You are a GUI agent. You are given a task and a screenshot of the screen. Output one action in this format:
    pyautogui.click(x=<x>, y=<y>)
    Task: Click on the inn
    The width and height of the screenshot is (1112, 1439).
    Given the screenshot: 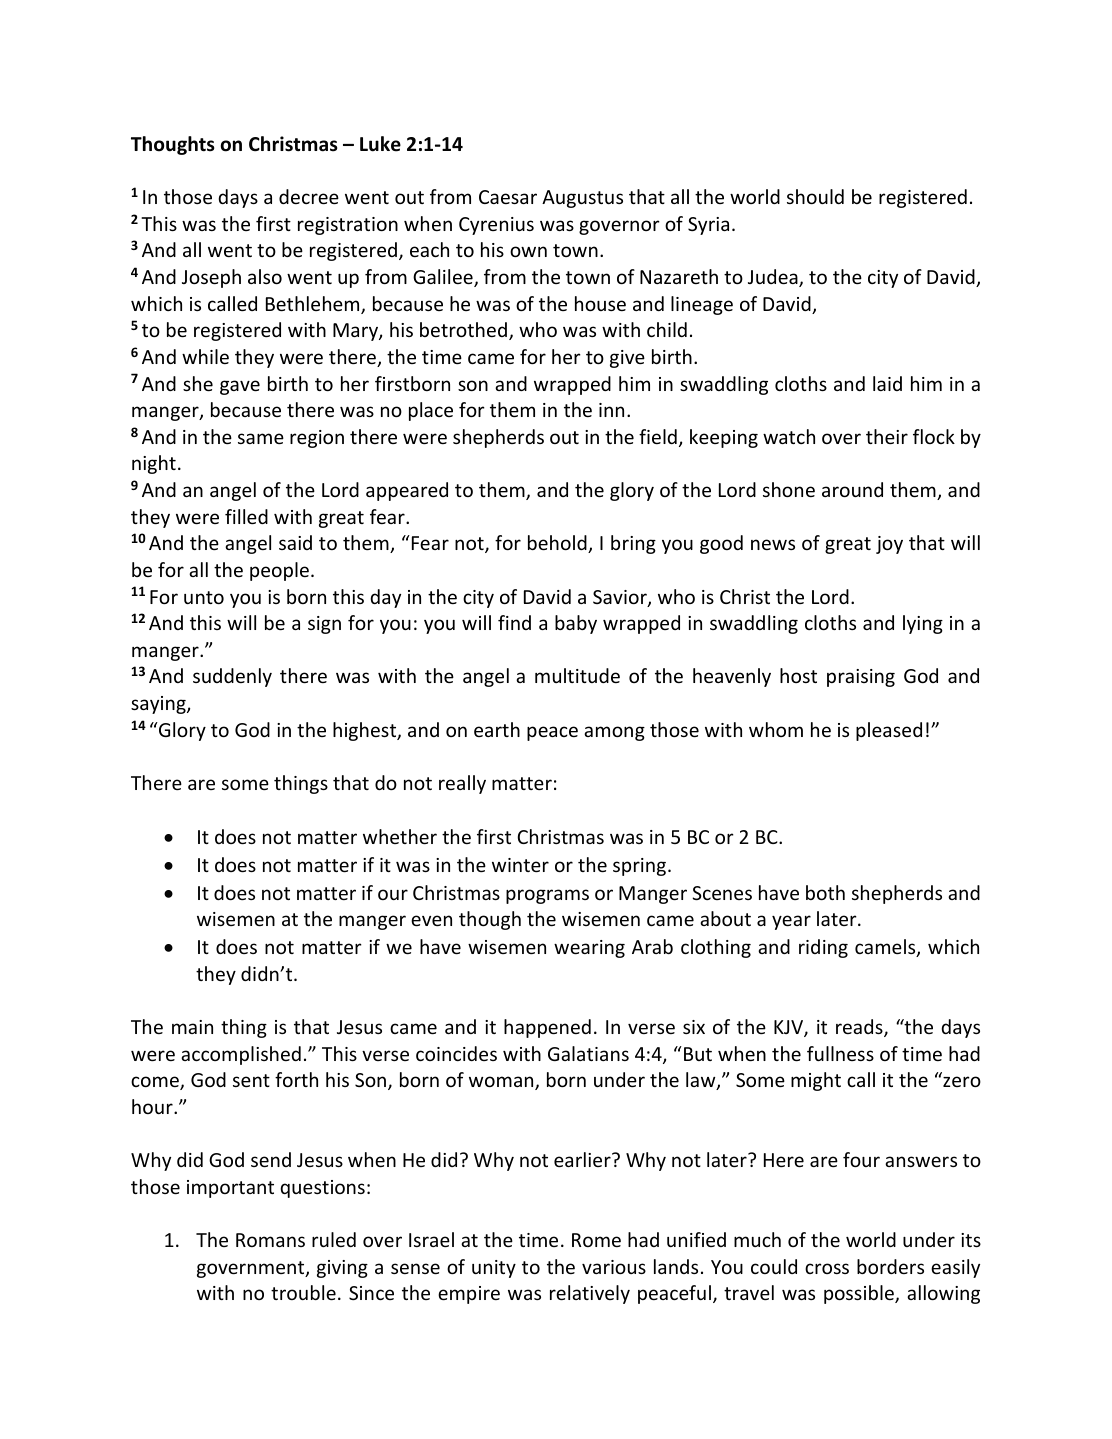 What is the action you would take?
    pyautogui.click(x=611, y=410)
